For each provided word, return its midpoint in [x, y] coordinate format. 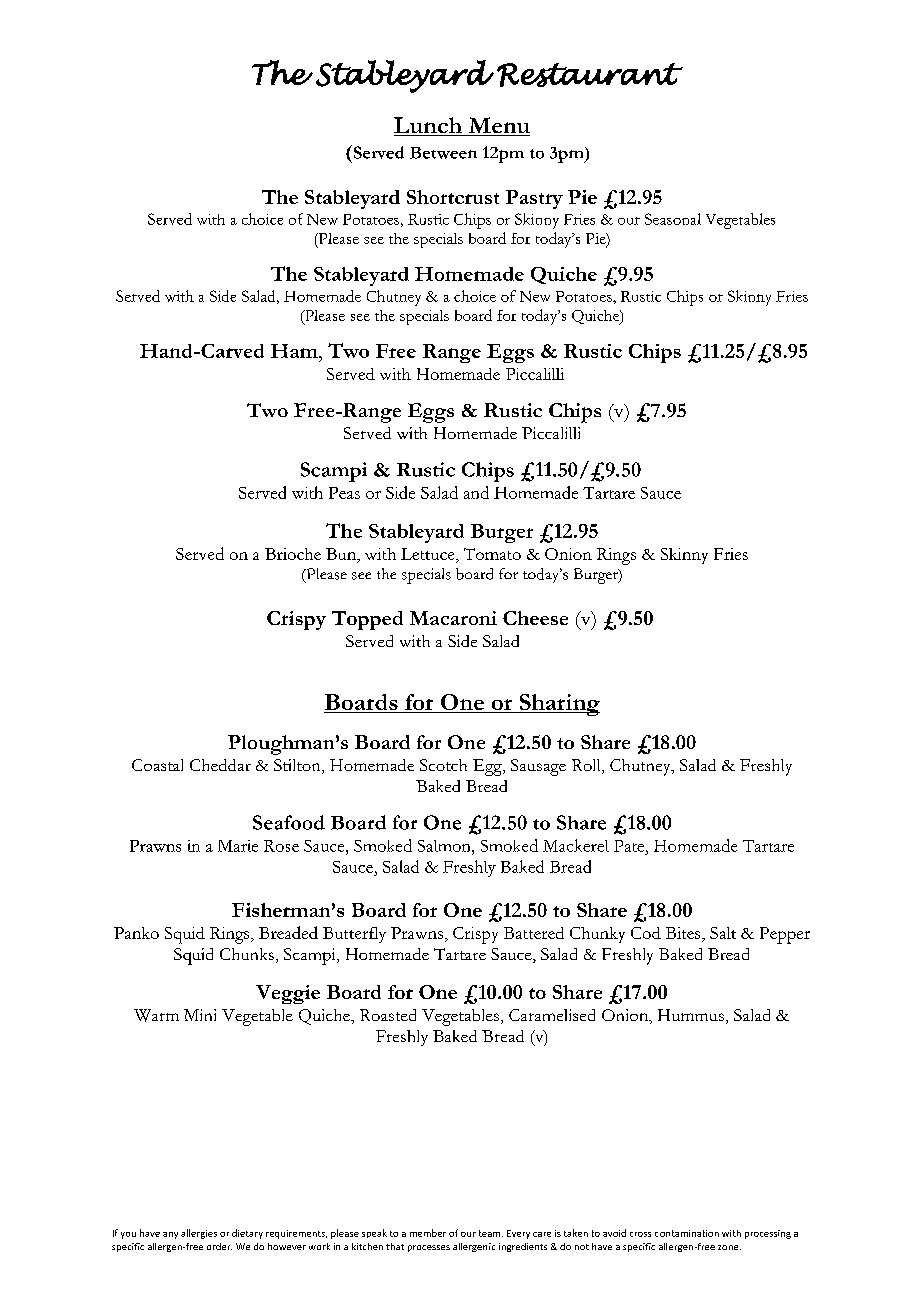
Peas [344, 493]
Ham [295, 351]
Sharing [558, 705]
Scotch [443, 765]
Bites [684, 934]
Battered [534, 933]
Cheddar [220, 765]
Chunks [247, 954]
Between [443, 153]
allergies [199, 1234]
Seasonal [673, 219]
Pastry [534, 199]
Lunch [429, 126]
